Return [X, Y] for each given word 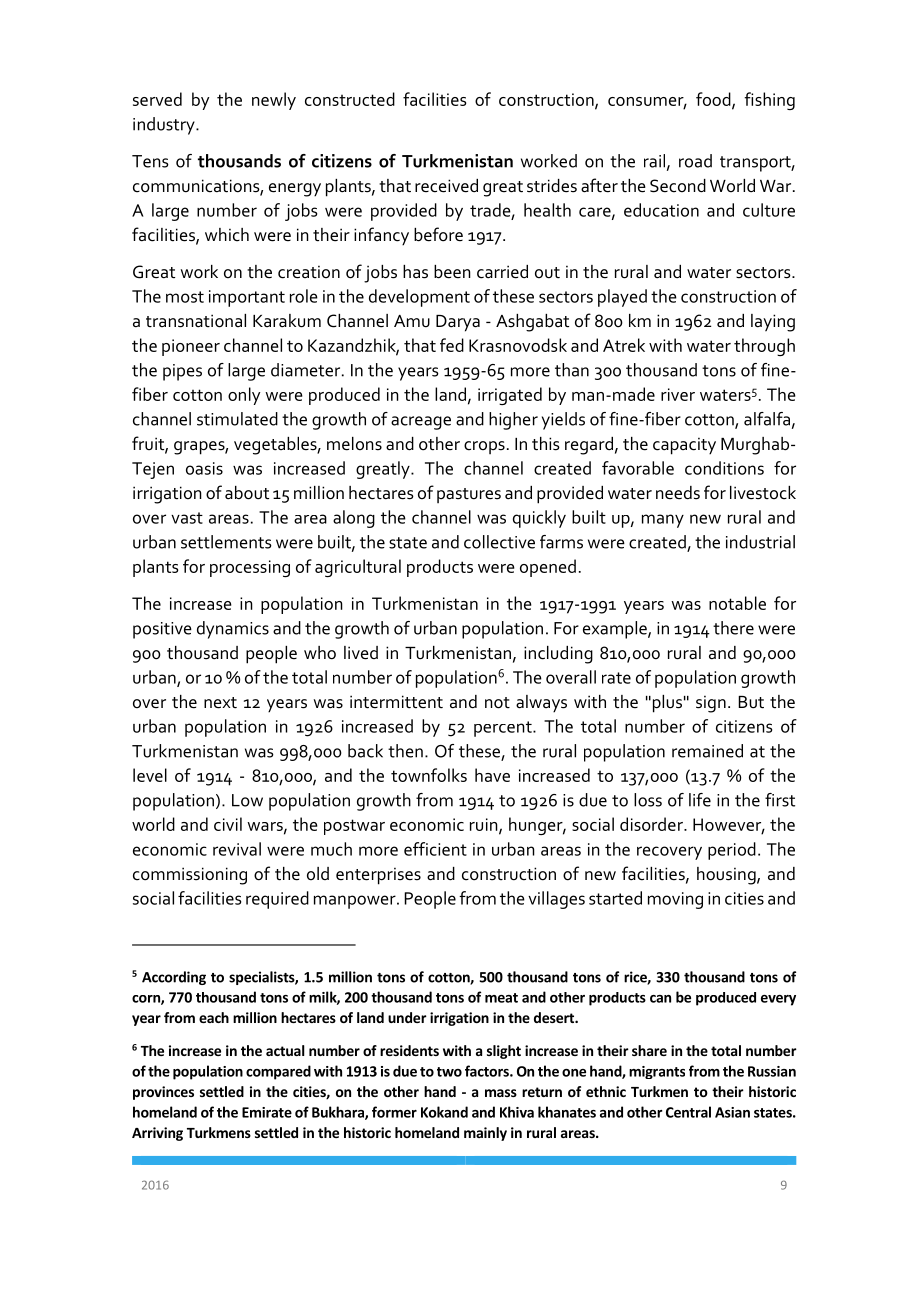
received [446, 186]
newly [274, 101]
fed [452, 345]
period [732, 851]
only [244, 396]
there [733, 628]
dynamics [233, 630]
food [714, 100]
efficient [435, 849]
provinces [163, 1093]
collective [499, 542]
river [678, 394]
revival [237, 849]
